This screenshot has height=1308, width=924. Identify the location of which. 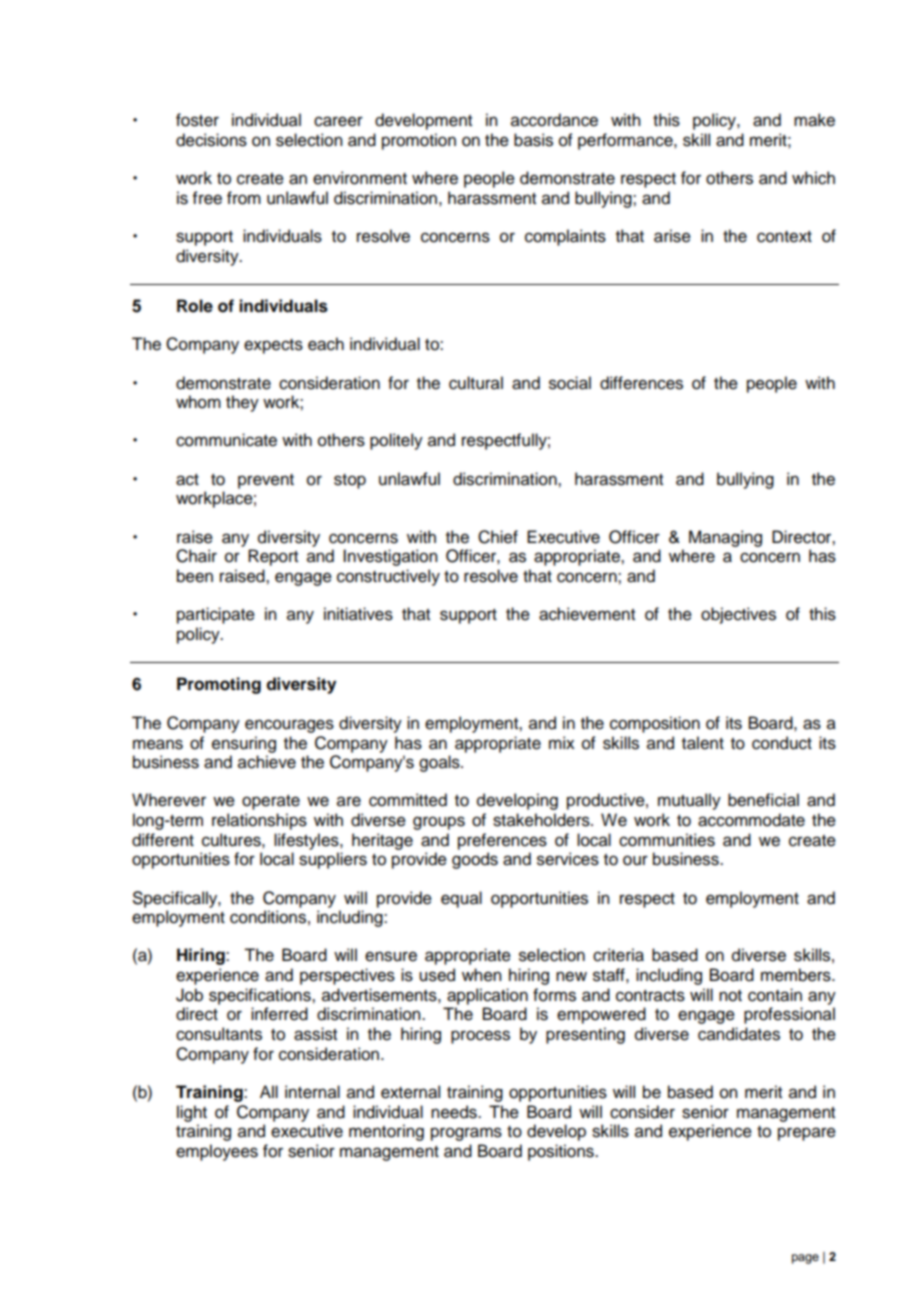
(813, 178).
